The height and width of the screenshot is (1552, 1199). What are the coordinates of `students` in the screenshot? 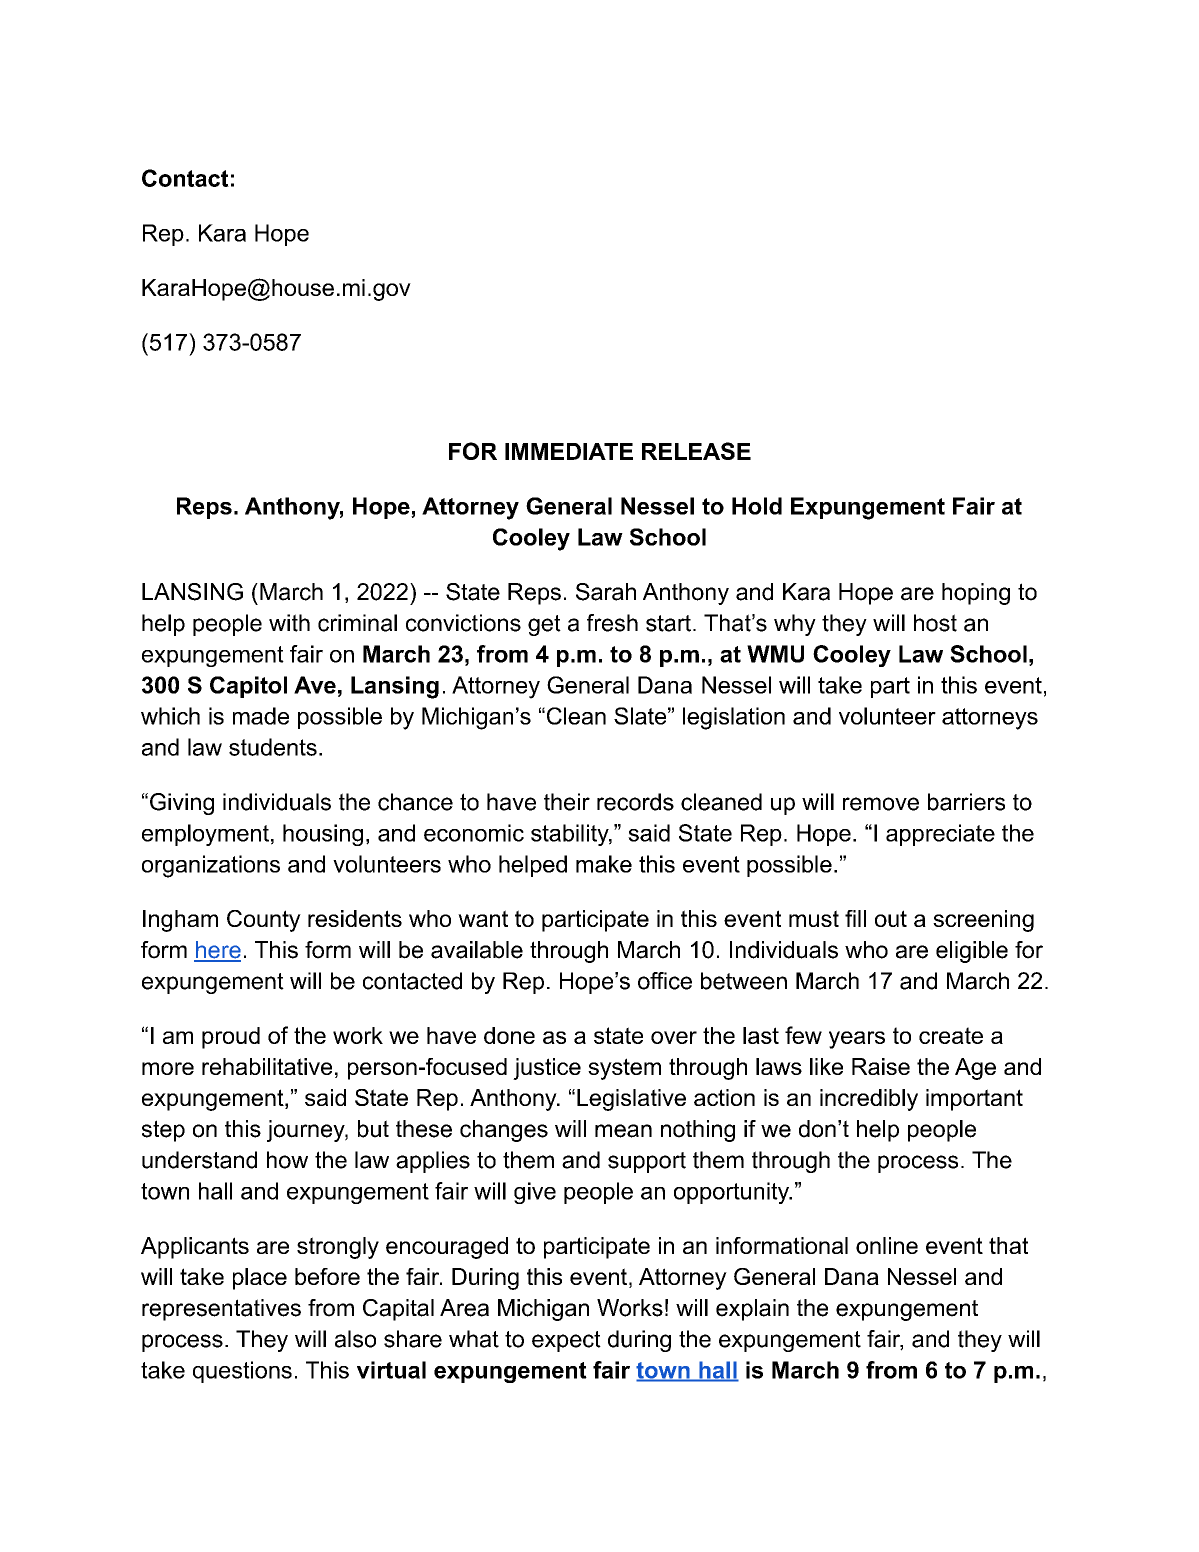 It's located at (273, 747).
